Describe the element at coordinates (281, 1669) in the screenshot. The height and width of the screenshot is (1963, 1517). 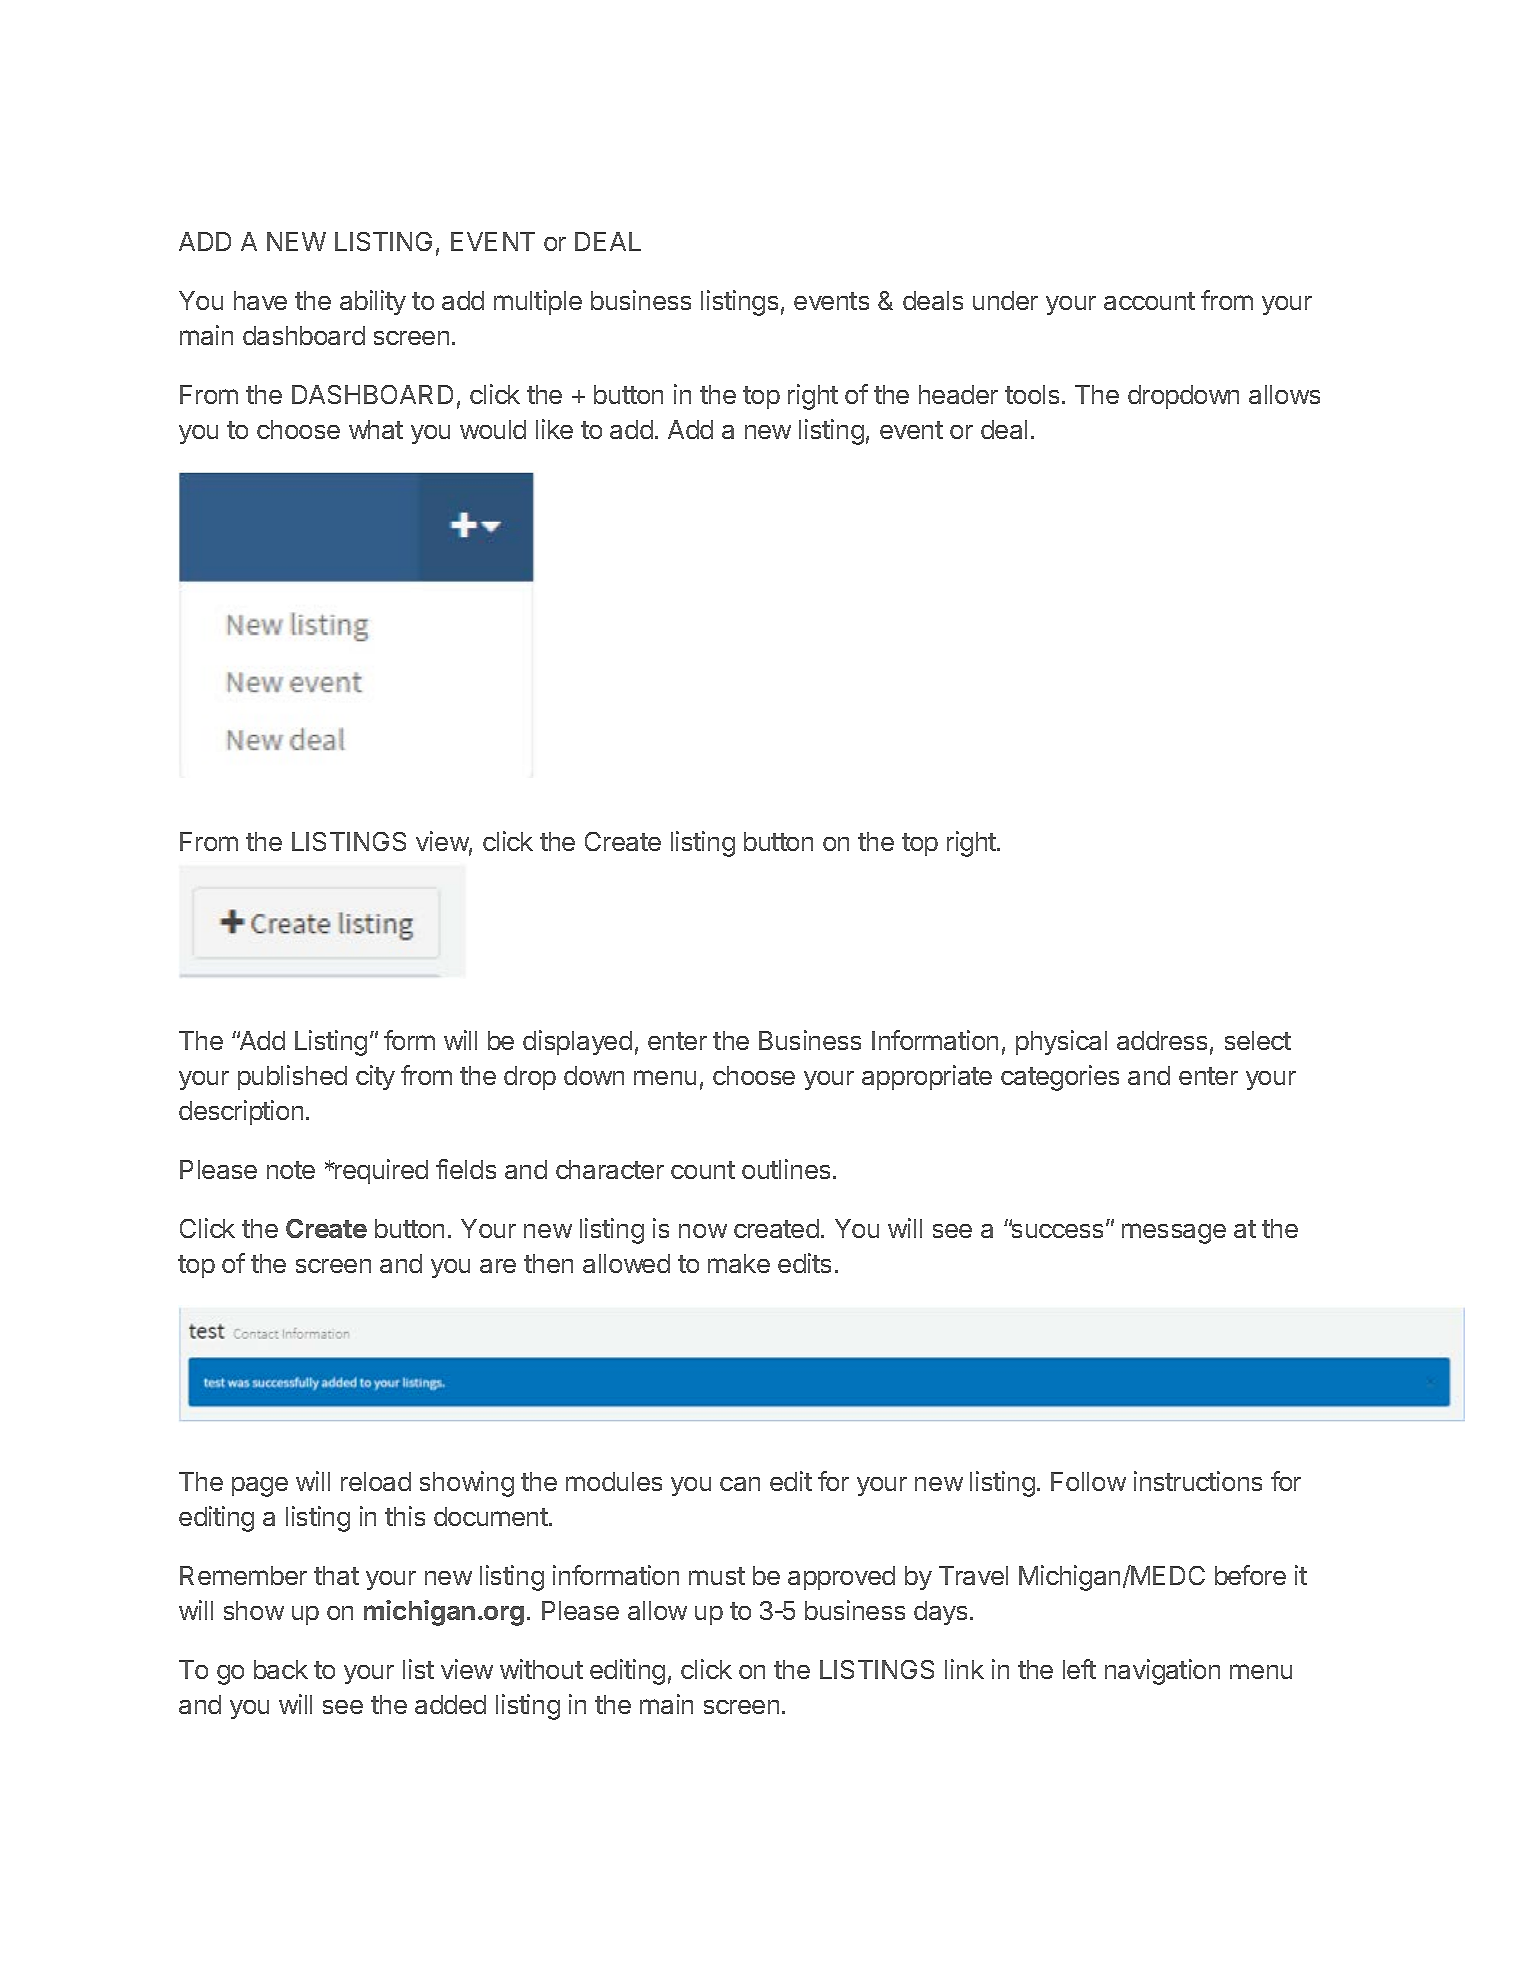
I see `back` at that location.
